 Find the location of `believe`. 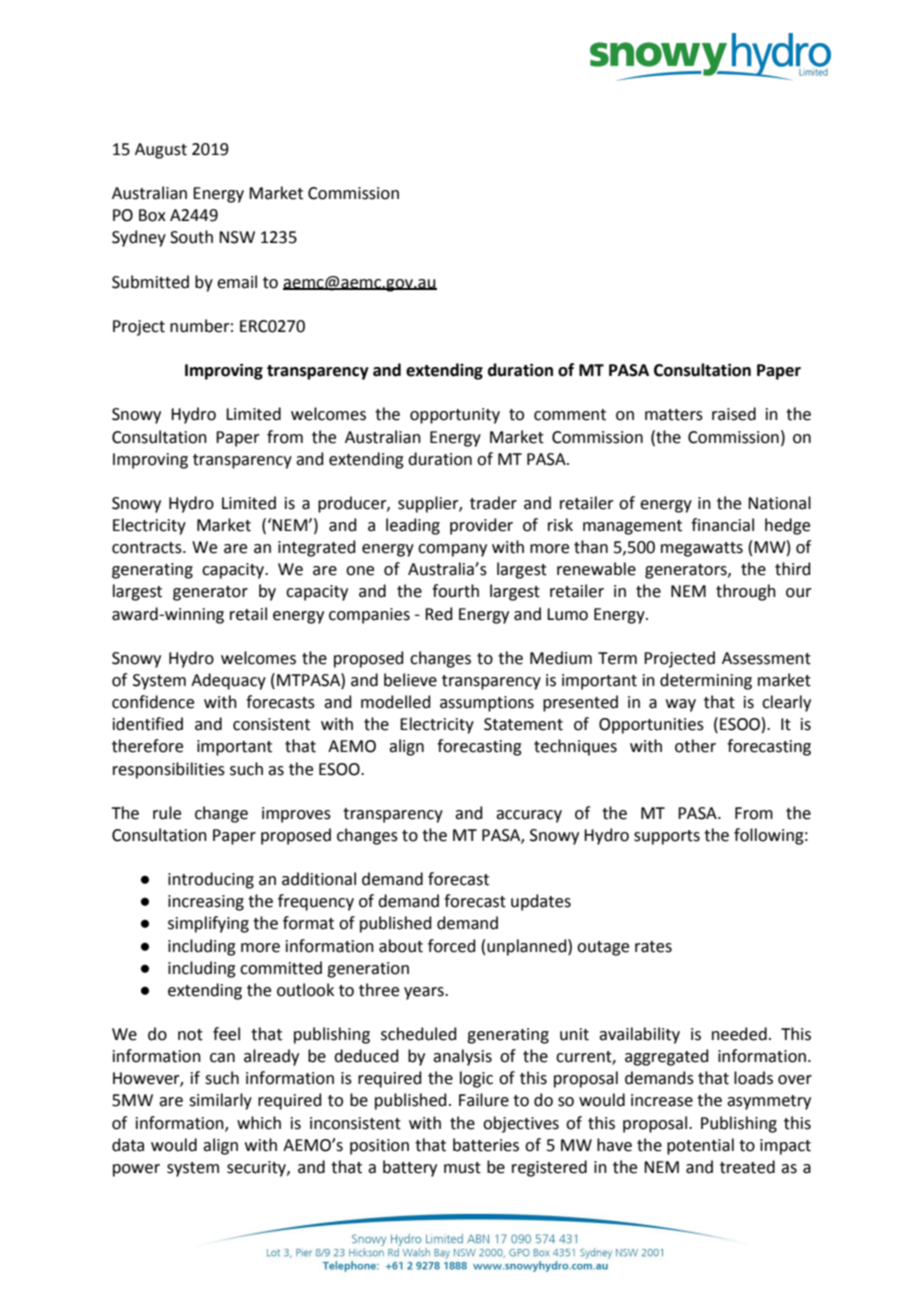

believe is located at coordinates (410, 680).
